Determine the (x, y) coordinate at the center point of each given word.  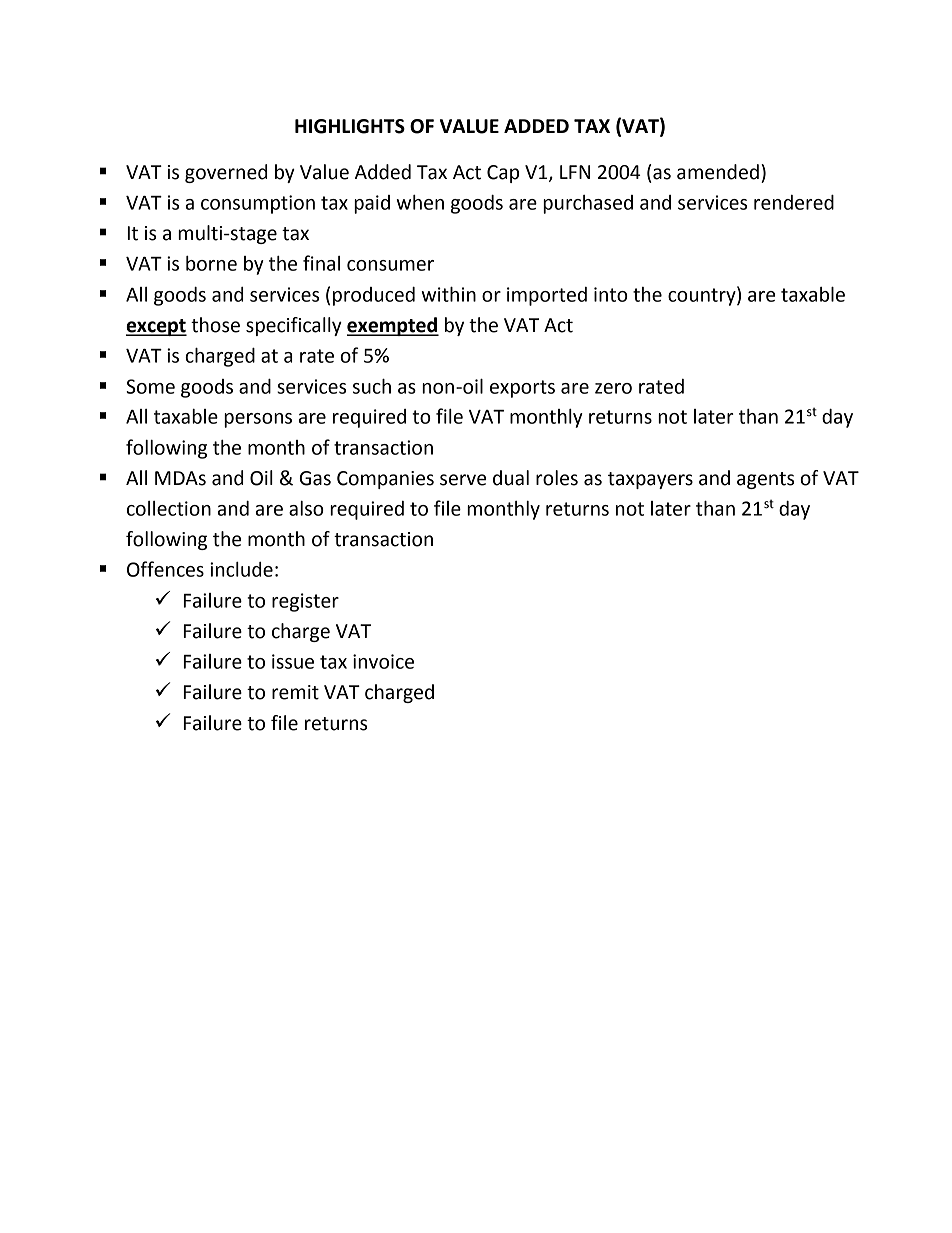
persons (258, 420)
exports (522, 389)
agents (765, 480)
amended (718, 172)
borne (211, 263)
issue (293, 661)
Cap (503, 174)
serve (463, 480)
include (241, 569)
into (611, 294)
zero (613, 388)
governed (226, 173)
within (449, 294)
